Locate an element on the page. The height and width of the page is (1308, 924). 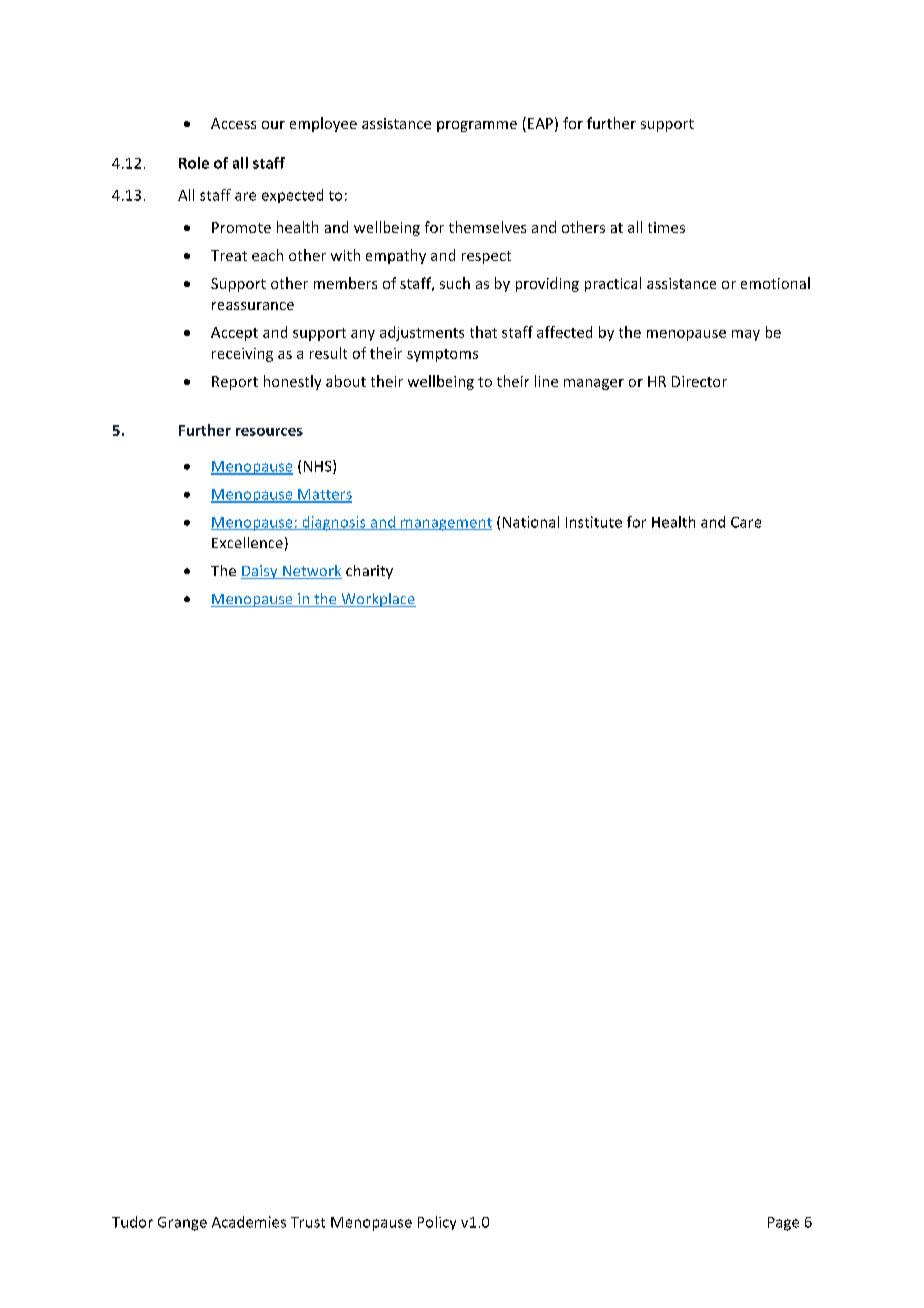
Policy is located at coordinates (437, 1223).
